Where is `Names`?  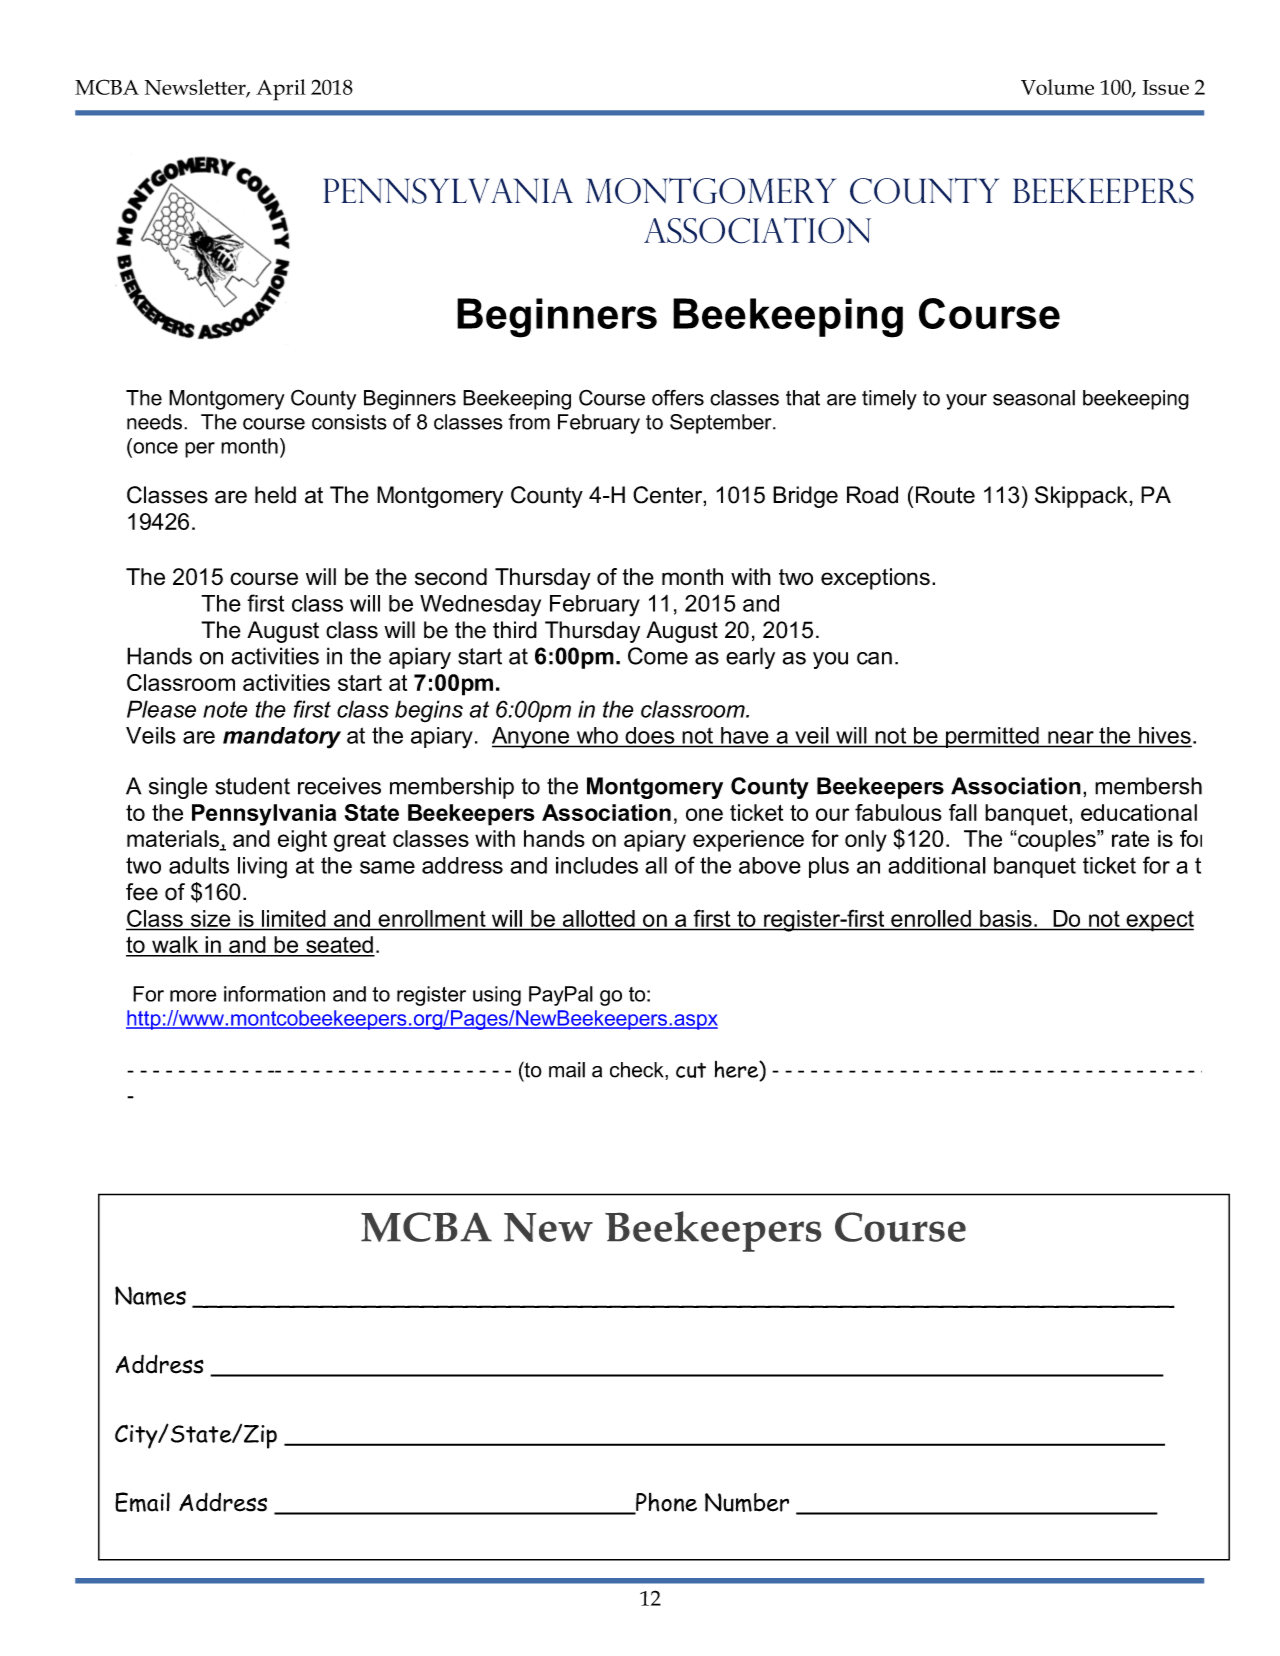 Names is located at coordinates (150, 1296).
